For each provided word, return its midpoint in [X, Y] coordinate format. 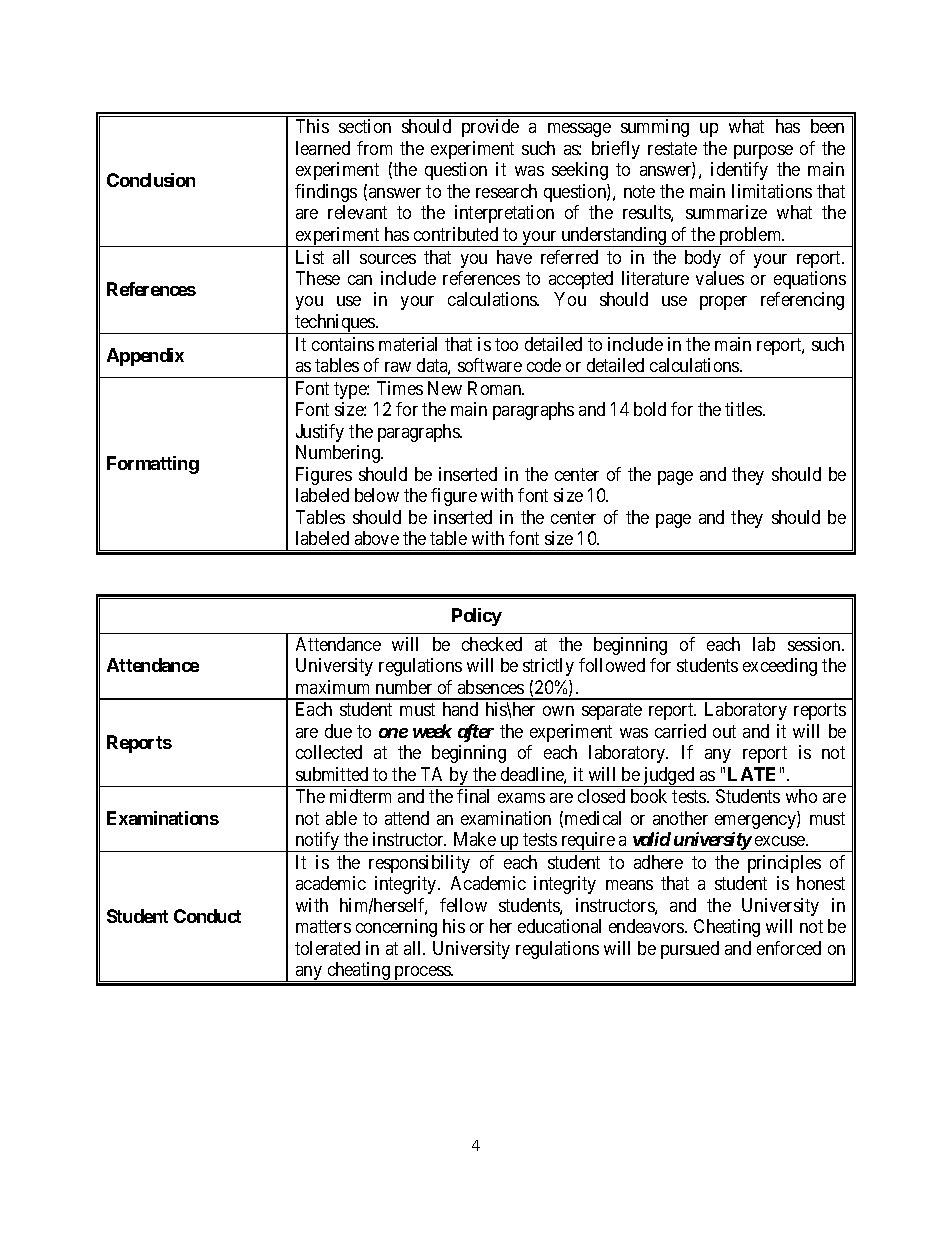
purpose [763, 152]
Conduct [207, 916]
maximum [332, 687]
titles [744, 409]
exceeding [780, 667]
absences [491, 687]
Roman [496, 388]
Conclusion [151, 180]
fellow [463, 905]
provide [490, 128]
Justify [320, 433]
